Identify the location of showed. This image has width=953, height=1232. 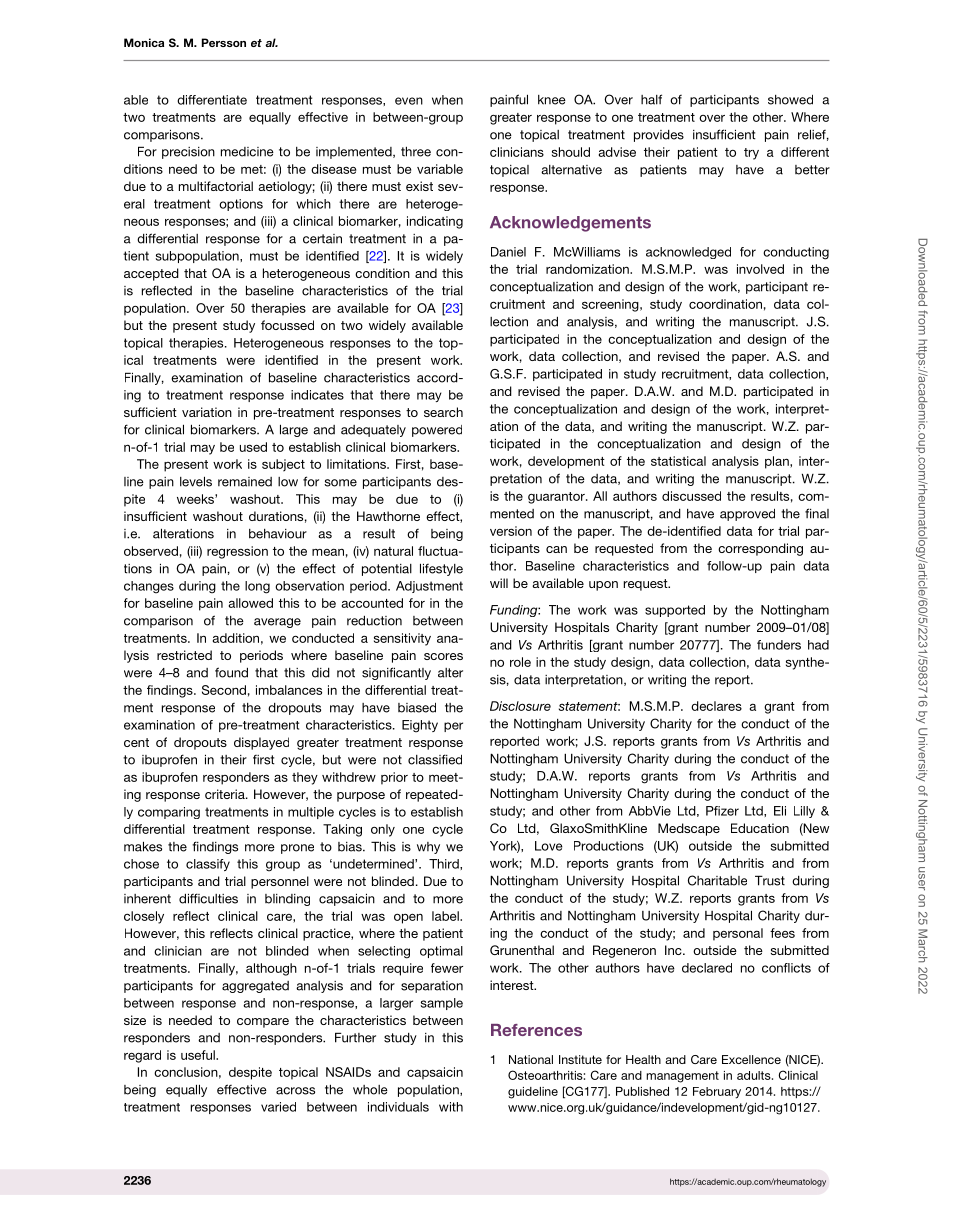
(790, 100).
